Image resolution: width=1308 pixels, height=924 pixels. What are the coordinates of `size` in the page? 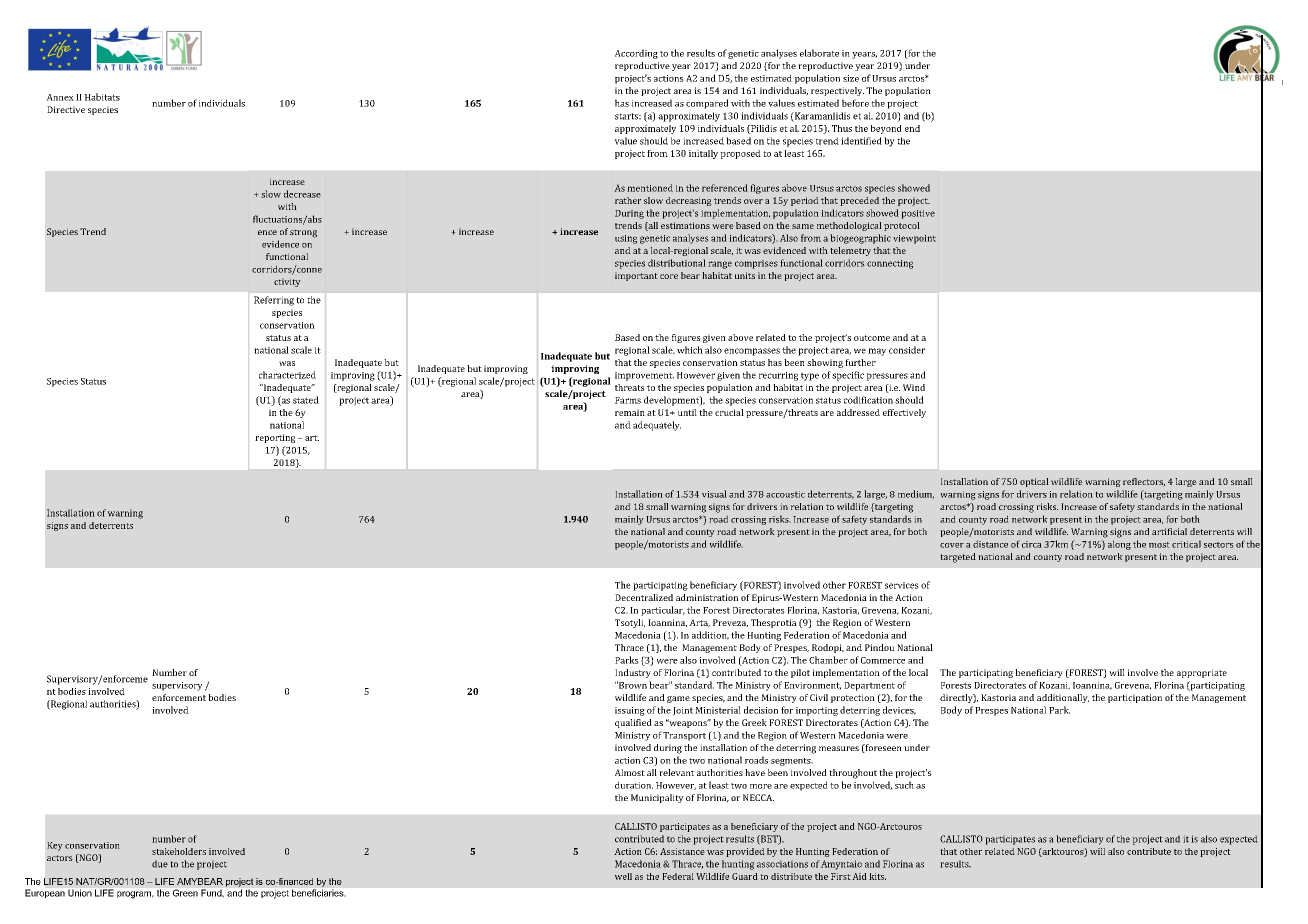 It's located at (851, 78).
